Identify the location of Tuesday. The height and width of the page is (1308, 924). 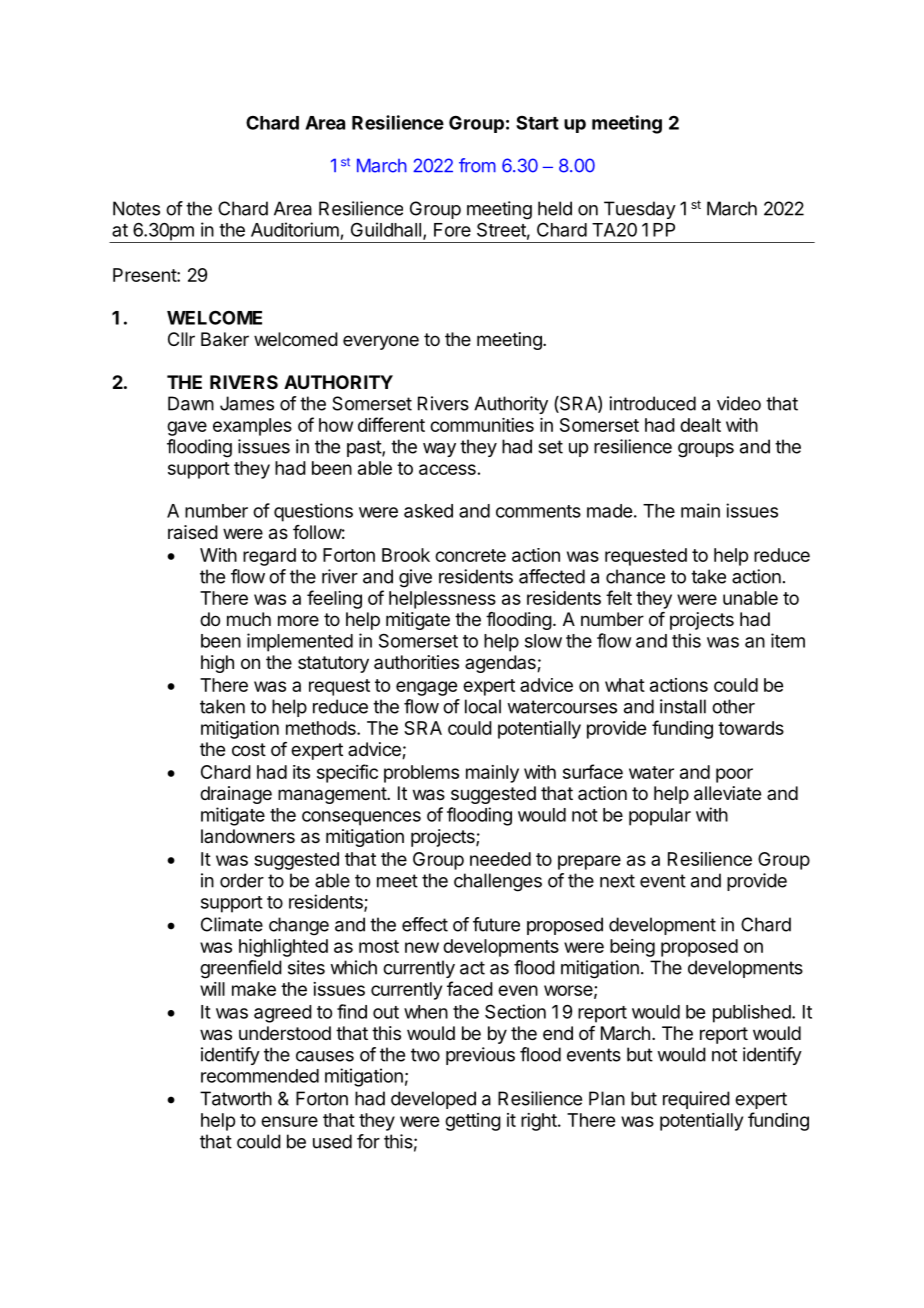
(640, 210).
